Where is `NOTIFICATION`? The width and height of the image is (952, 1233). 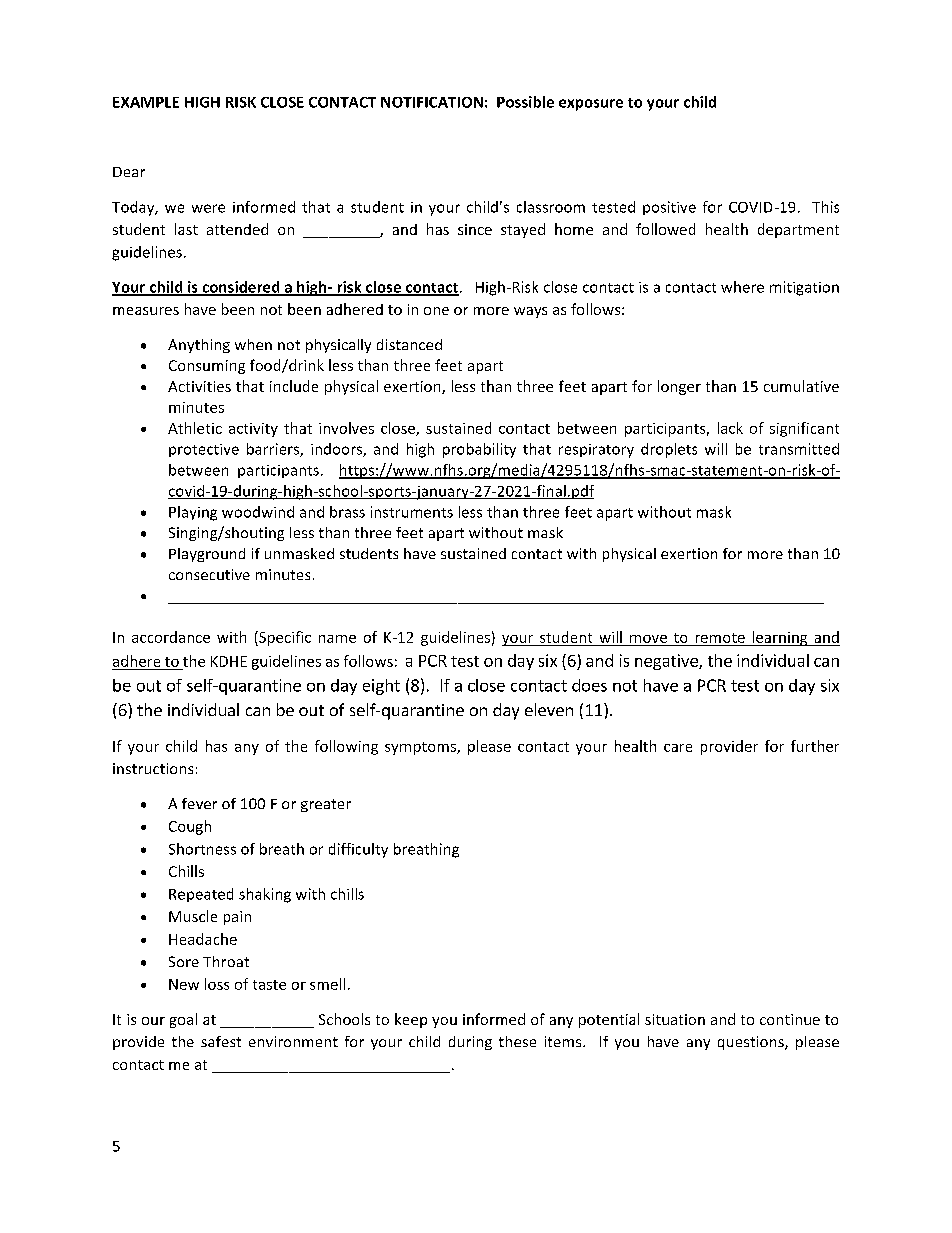 NOTIFICATION is located at coordinates (432, 102).
